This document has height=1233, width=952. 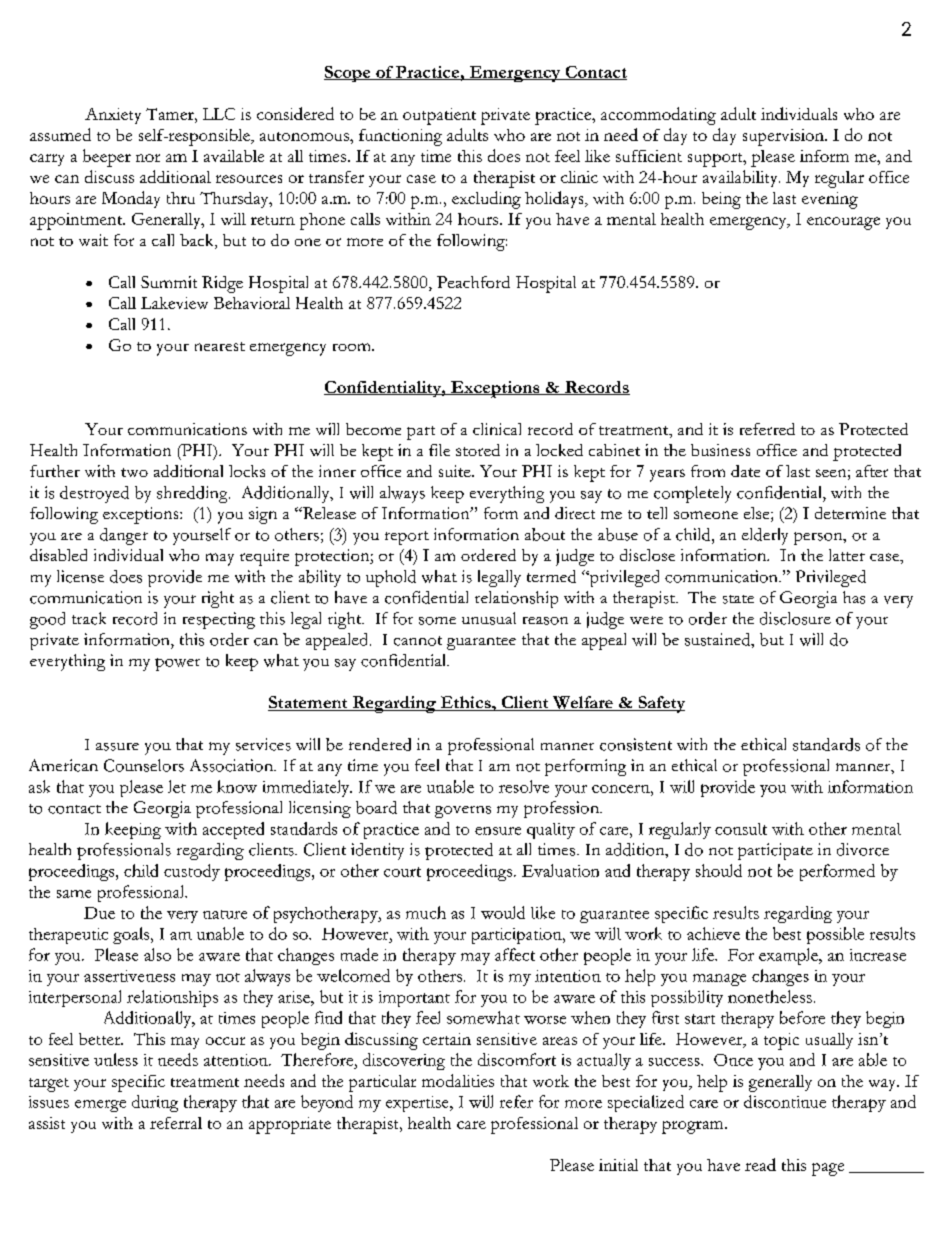 What do you see at coordinates (418, 1104) in the document?
I see `expertise` at bounding box center [418, 1104].
